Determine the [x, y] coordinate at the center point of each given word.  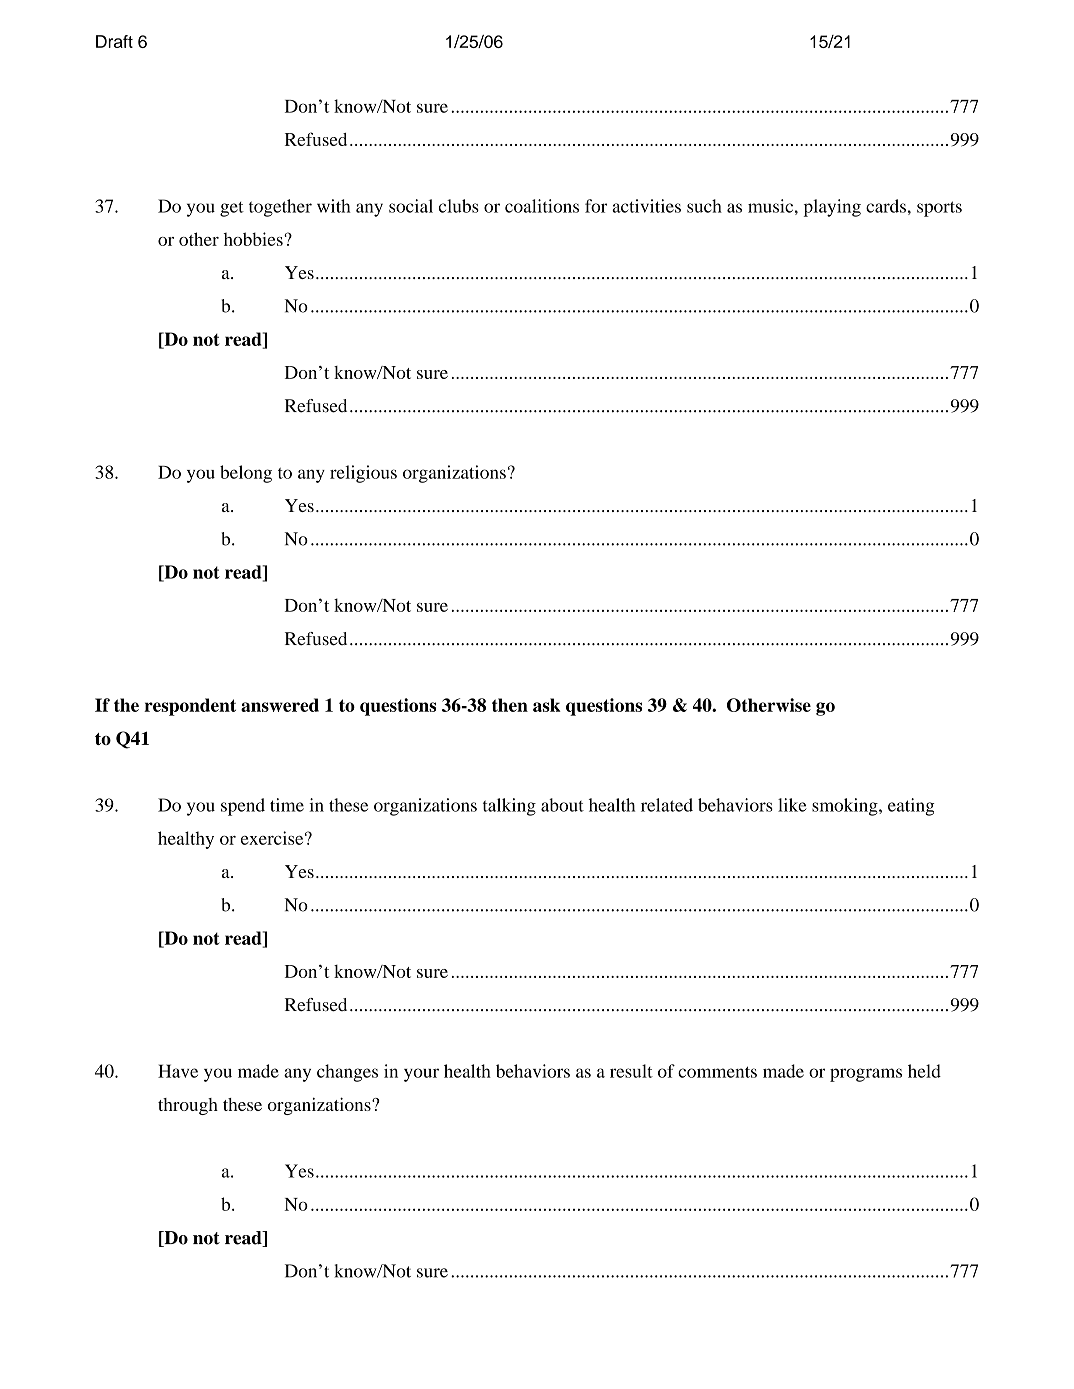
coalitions [542, 206]
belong [246, 474]
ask [547, 705]
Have [178, 1071]
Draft [114, 41]
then [510, 705]
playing [832, 208]
